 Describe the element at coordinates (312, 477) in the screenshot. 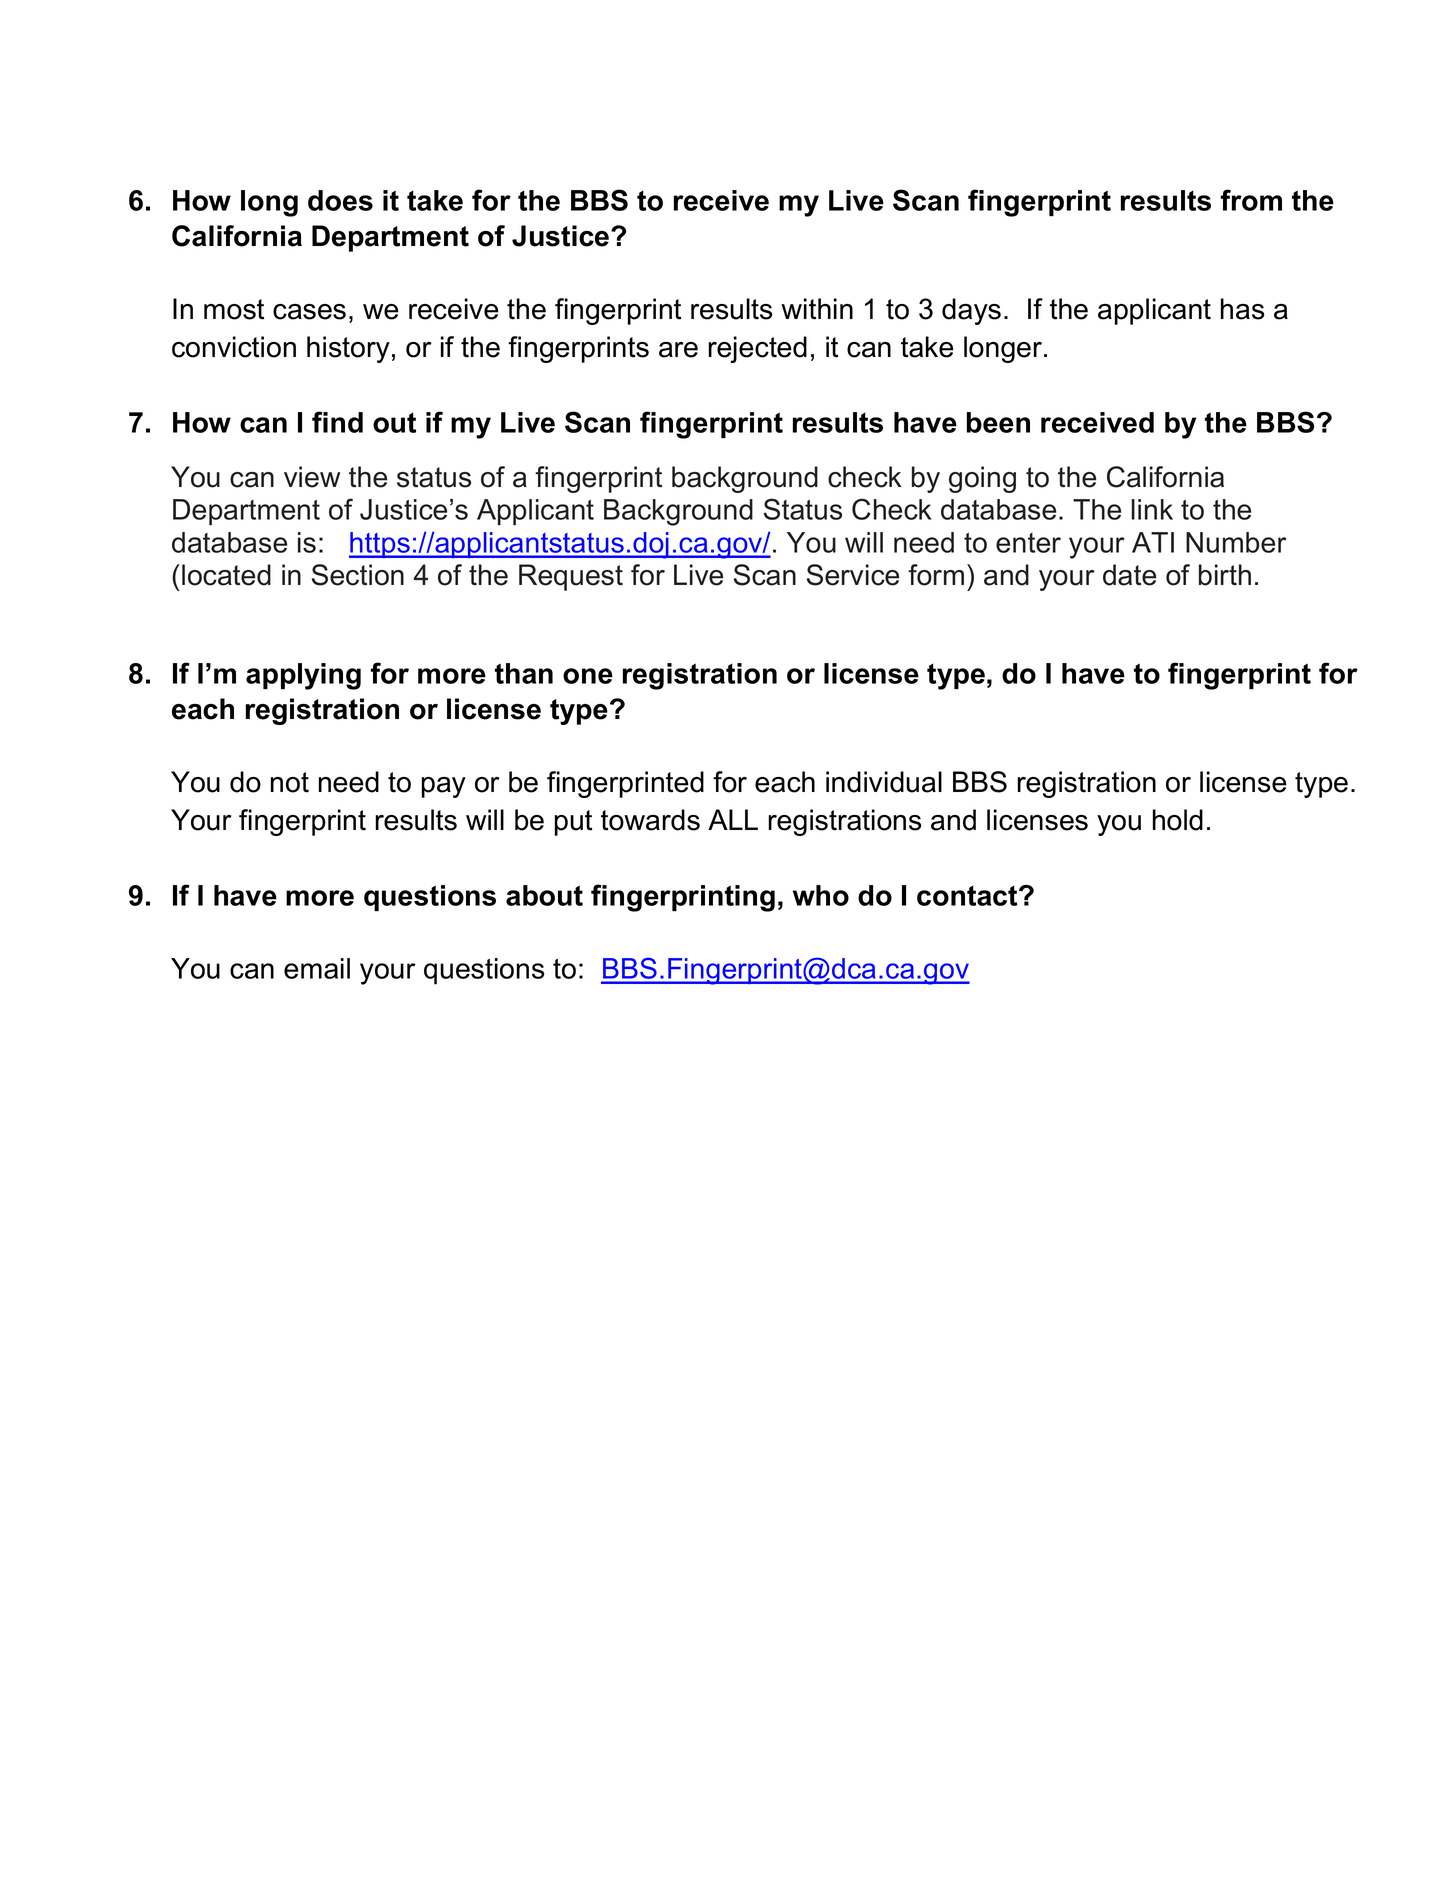

I see `view` at that location.
